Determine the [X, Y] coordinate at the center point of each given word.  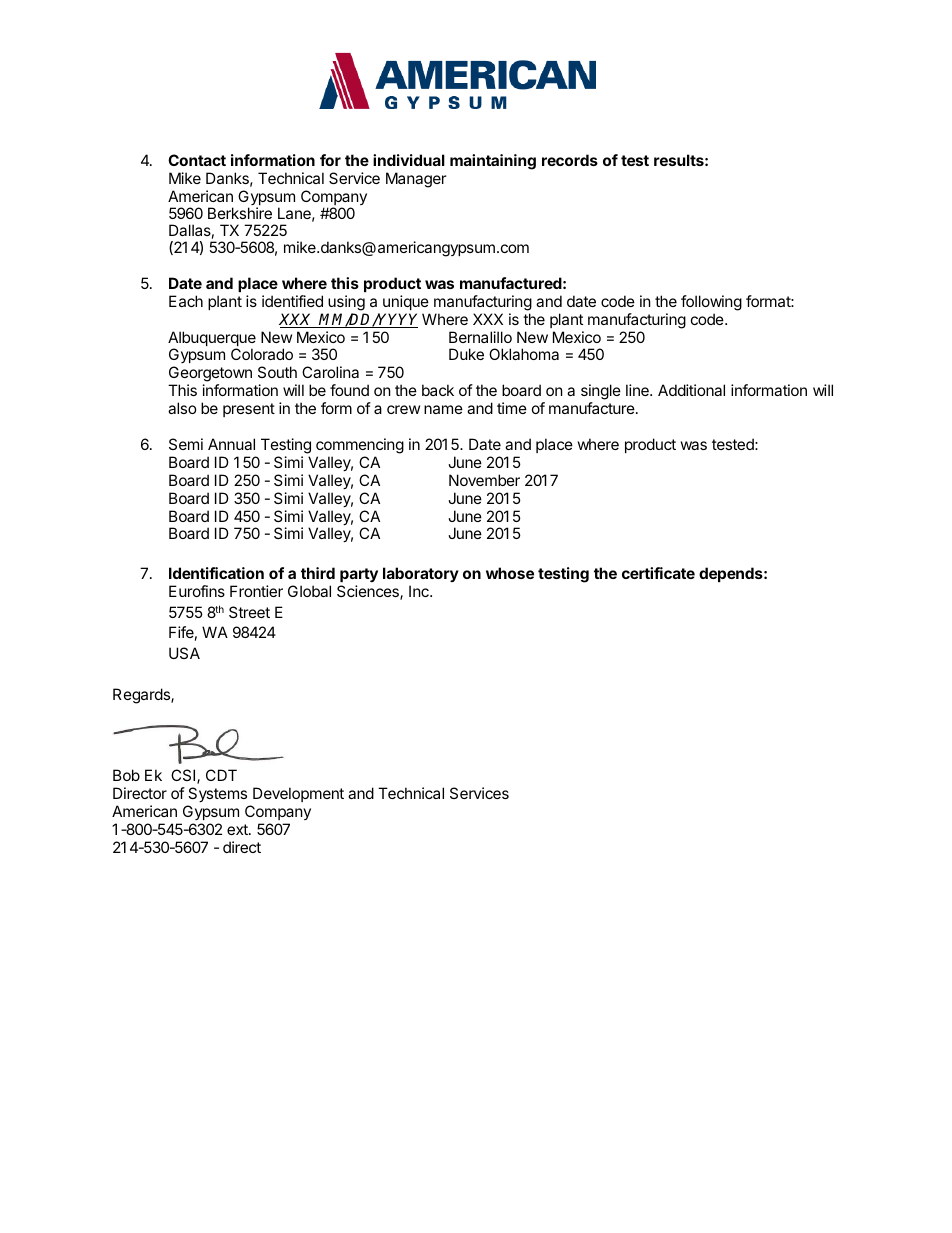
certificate [658, 573]
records [570, 160]
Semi [186, 444]
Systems [217, 794]
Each [186, 301]
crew [403, 409]
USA [184, 653]
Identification [216, 573]
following [711, 303]
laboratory [421, 574]
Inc [420, 591]
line [638, 390]
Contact [197, 160]
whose [510, 573]
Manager [416, 180]
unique [406, 302]
